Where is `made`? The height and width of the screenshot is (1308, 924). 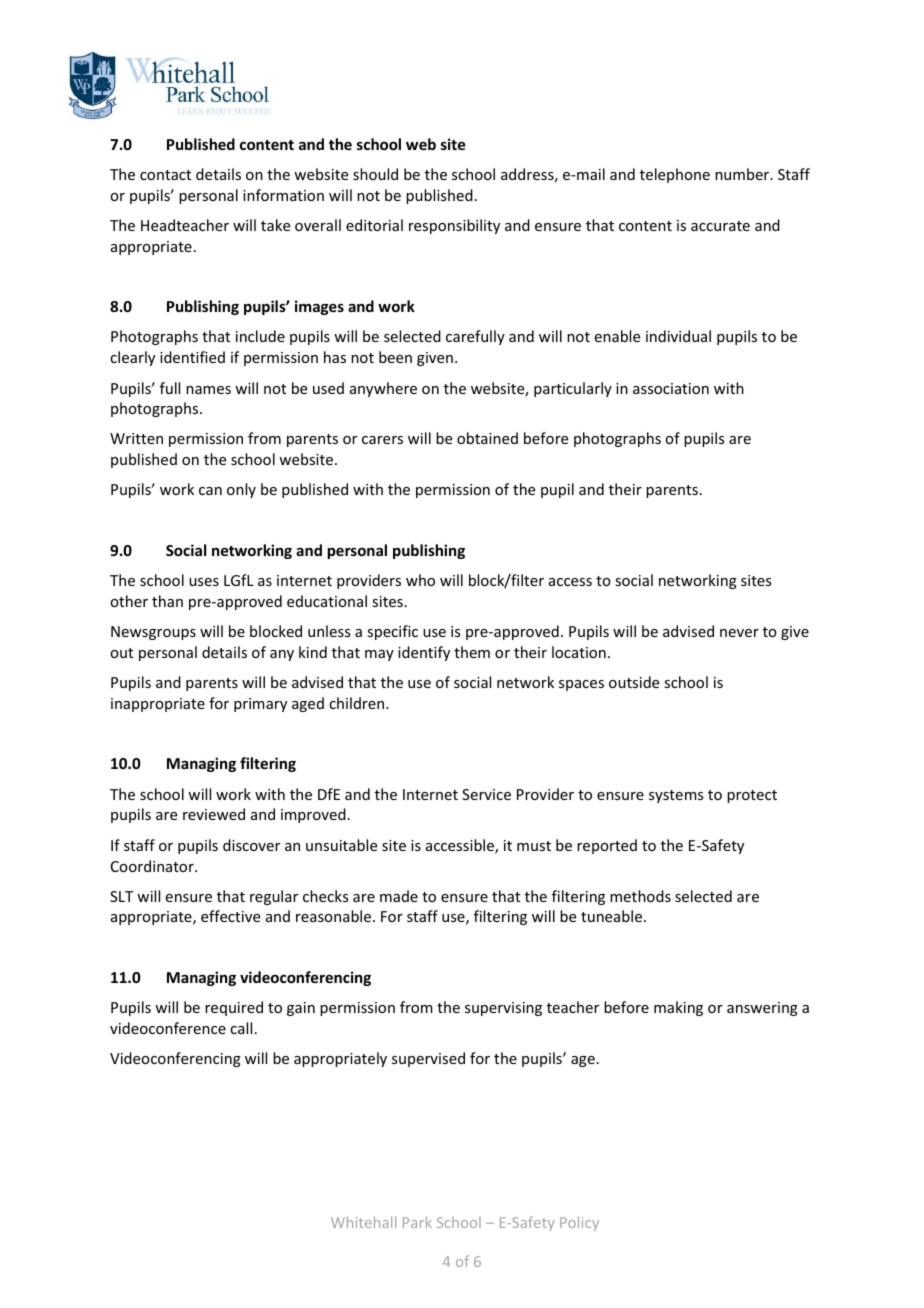 made is located at coordinates (399, 896).
